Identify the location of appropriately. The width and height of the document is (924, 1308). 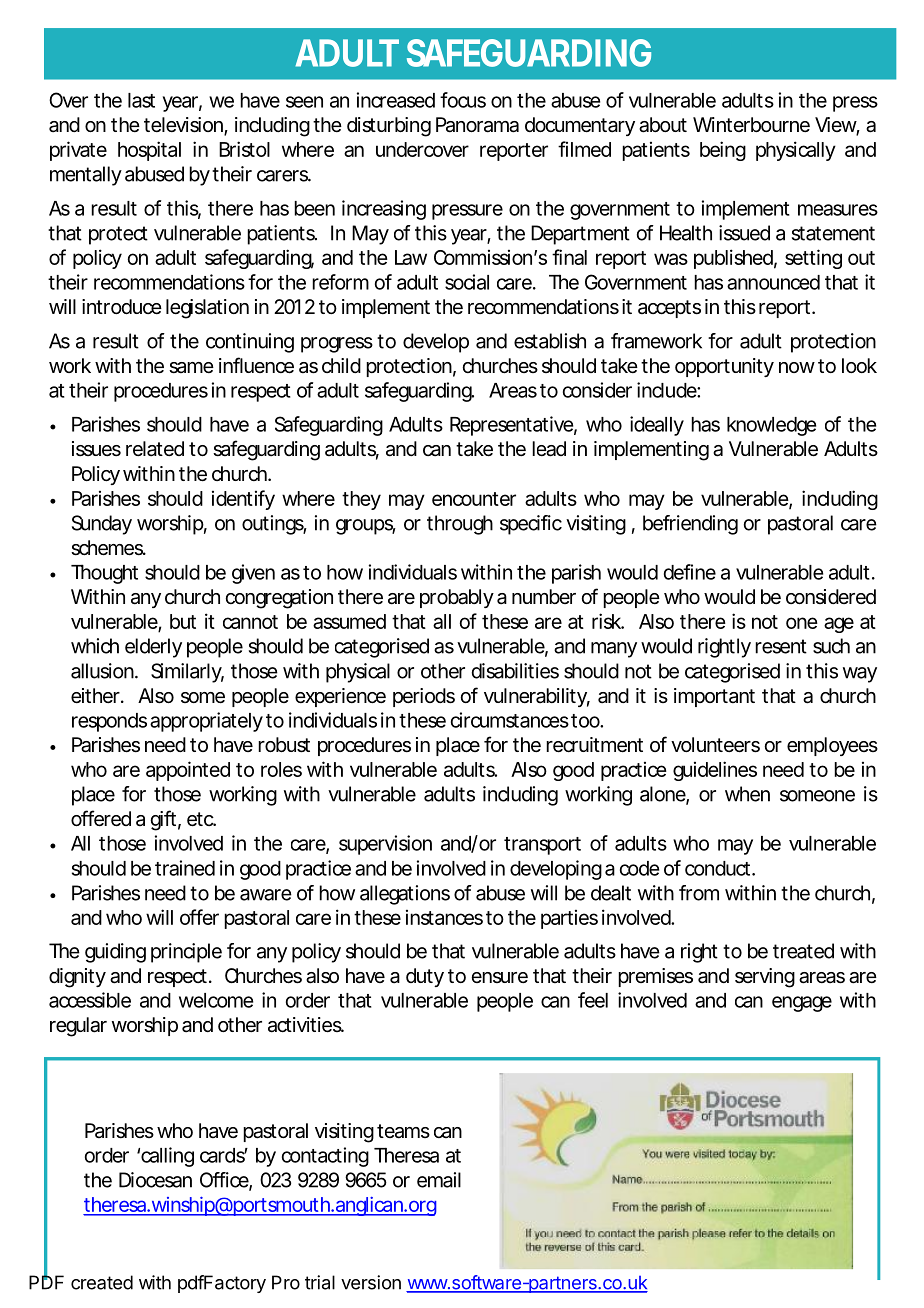
(206, 722).
